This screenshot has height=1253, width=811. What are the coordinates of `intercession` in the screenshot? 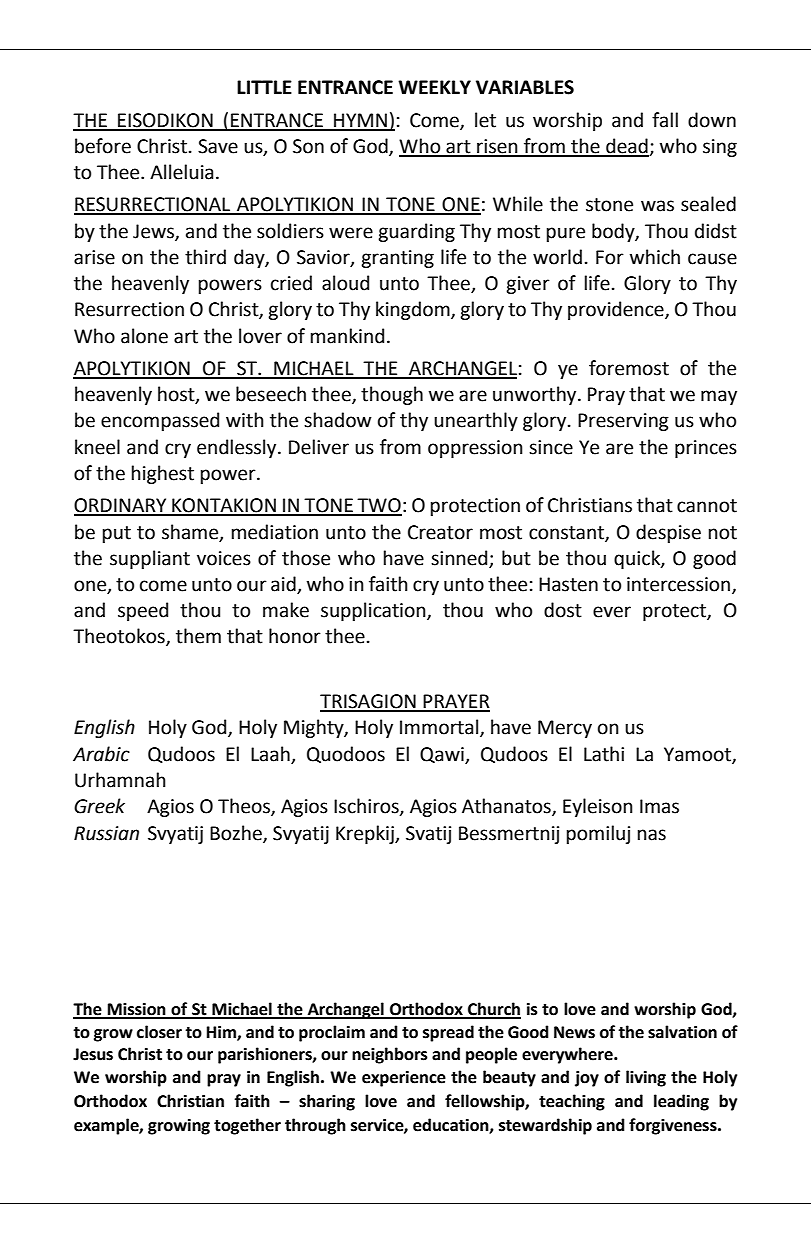 It's located at (680, 585).
